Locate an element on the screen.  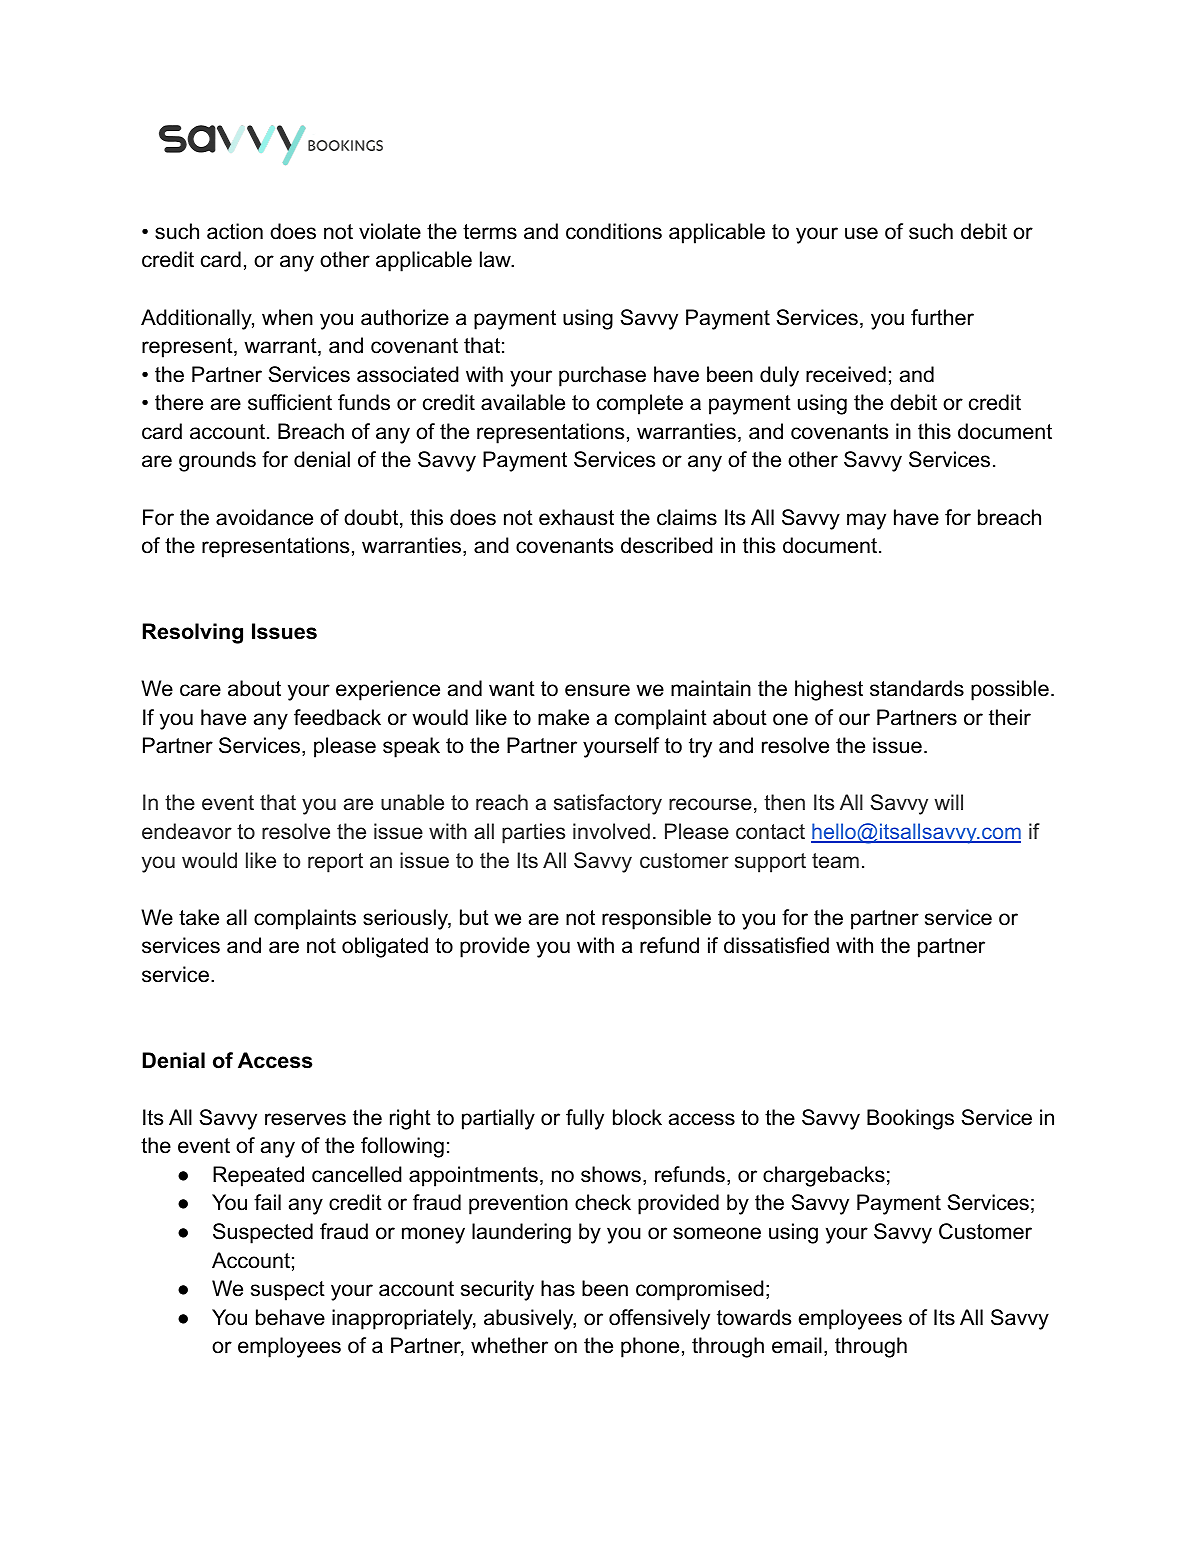
fail is located at coordinates (267, 1202).
